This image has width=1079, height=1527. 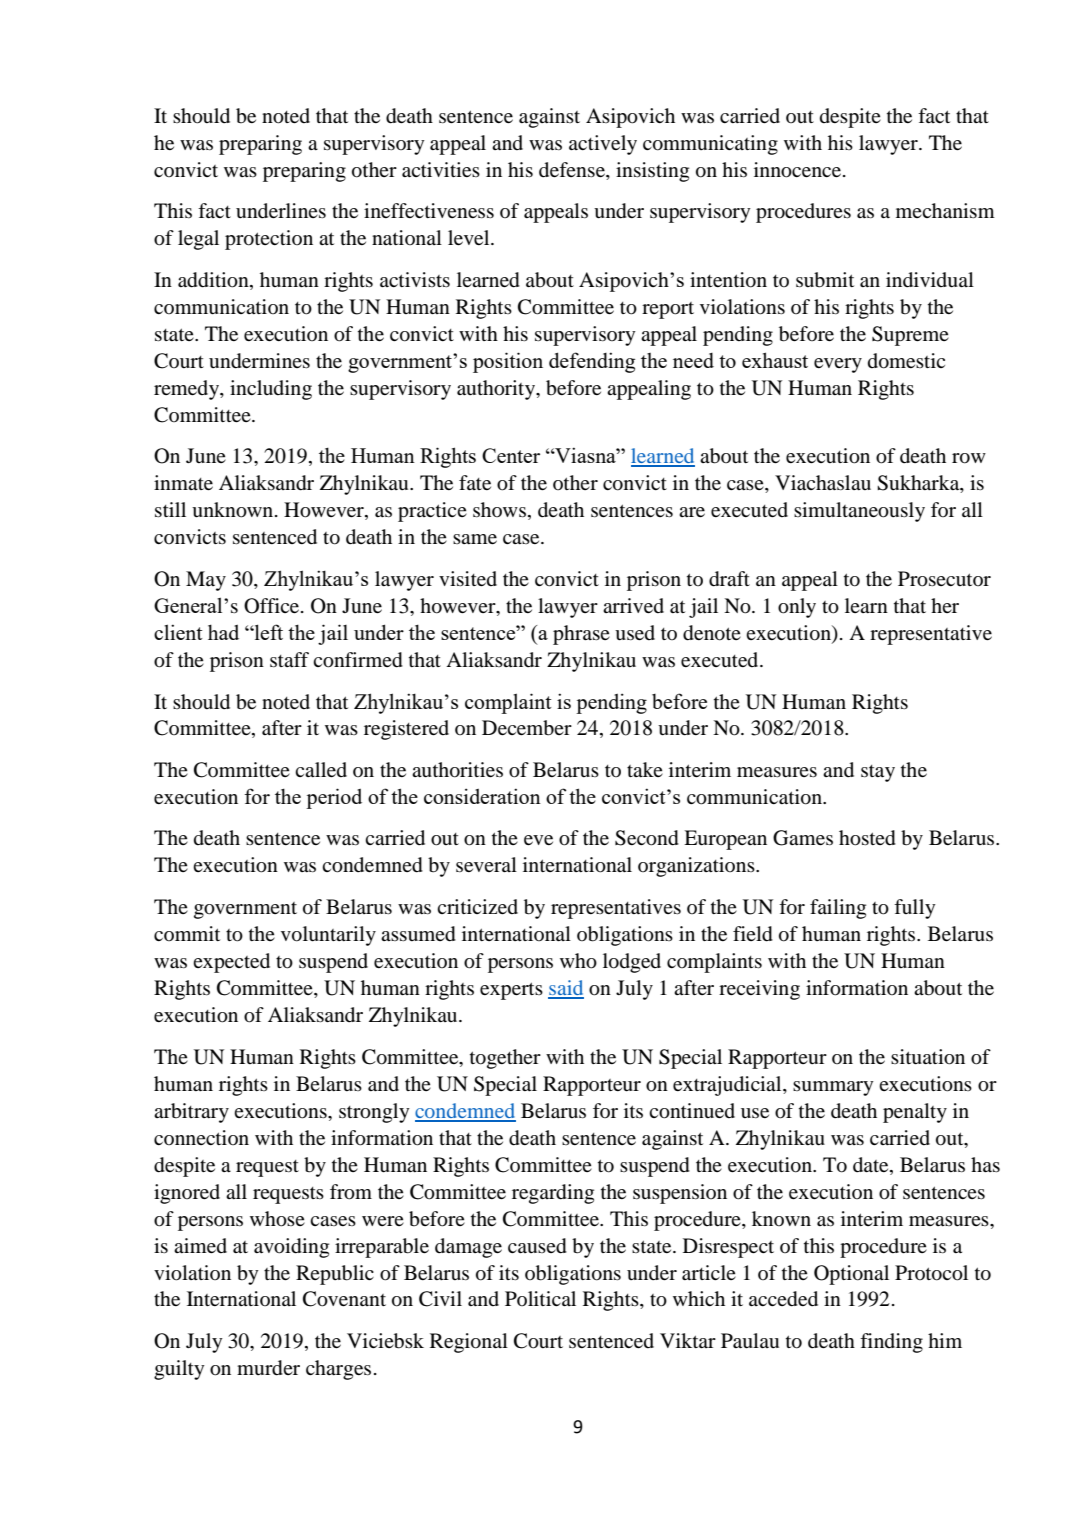 I want to click on innocence, so click(x=799, y=170).
